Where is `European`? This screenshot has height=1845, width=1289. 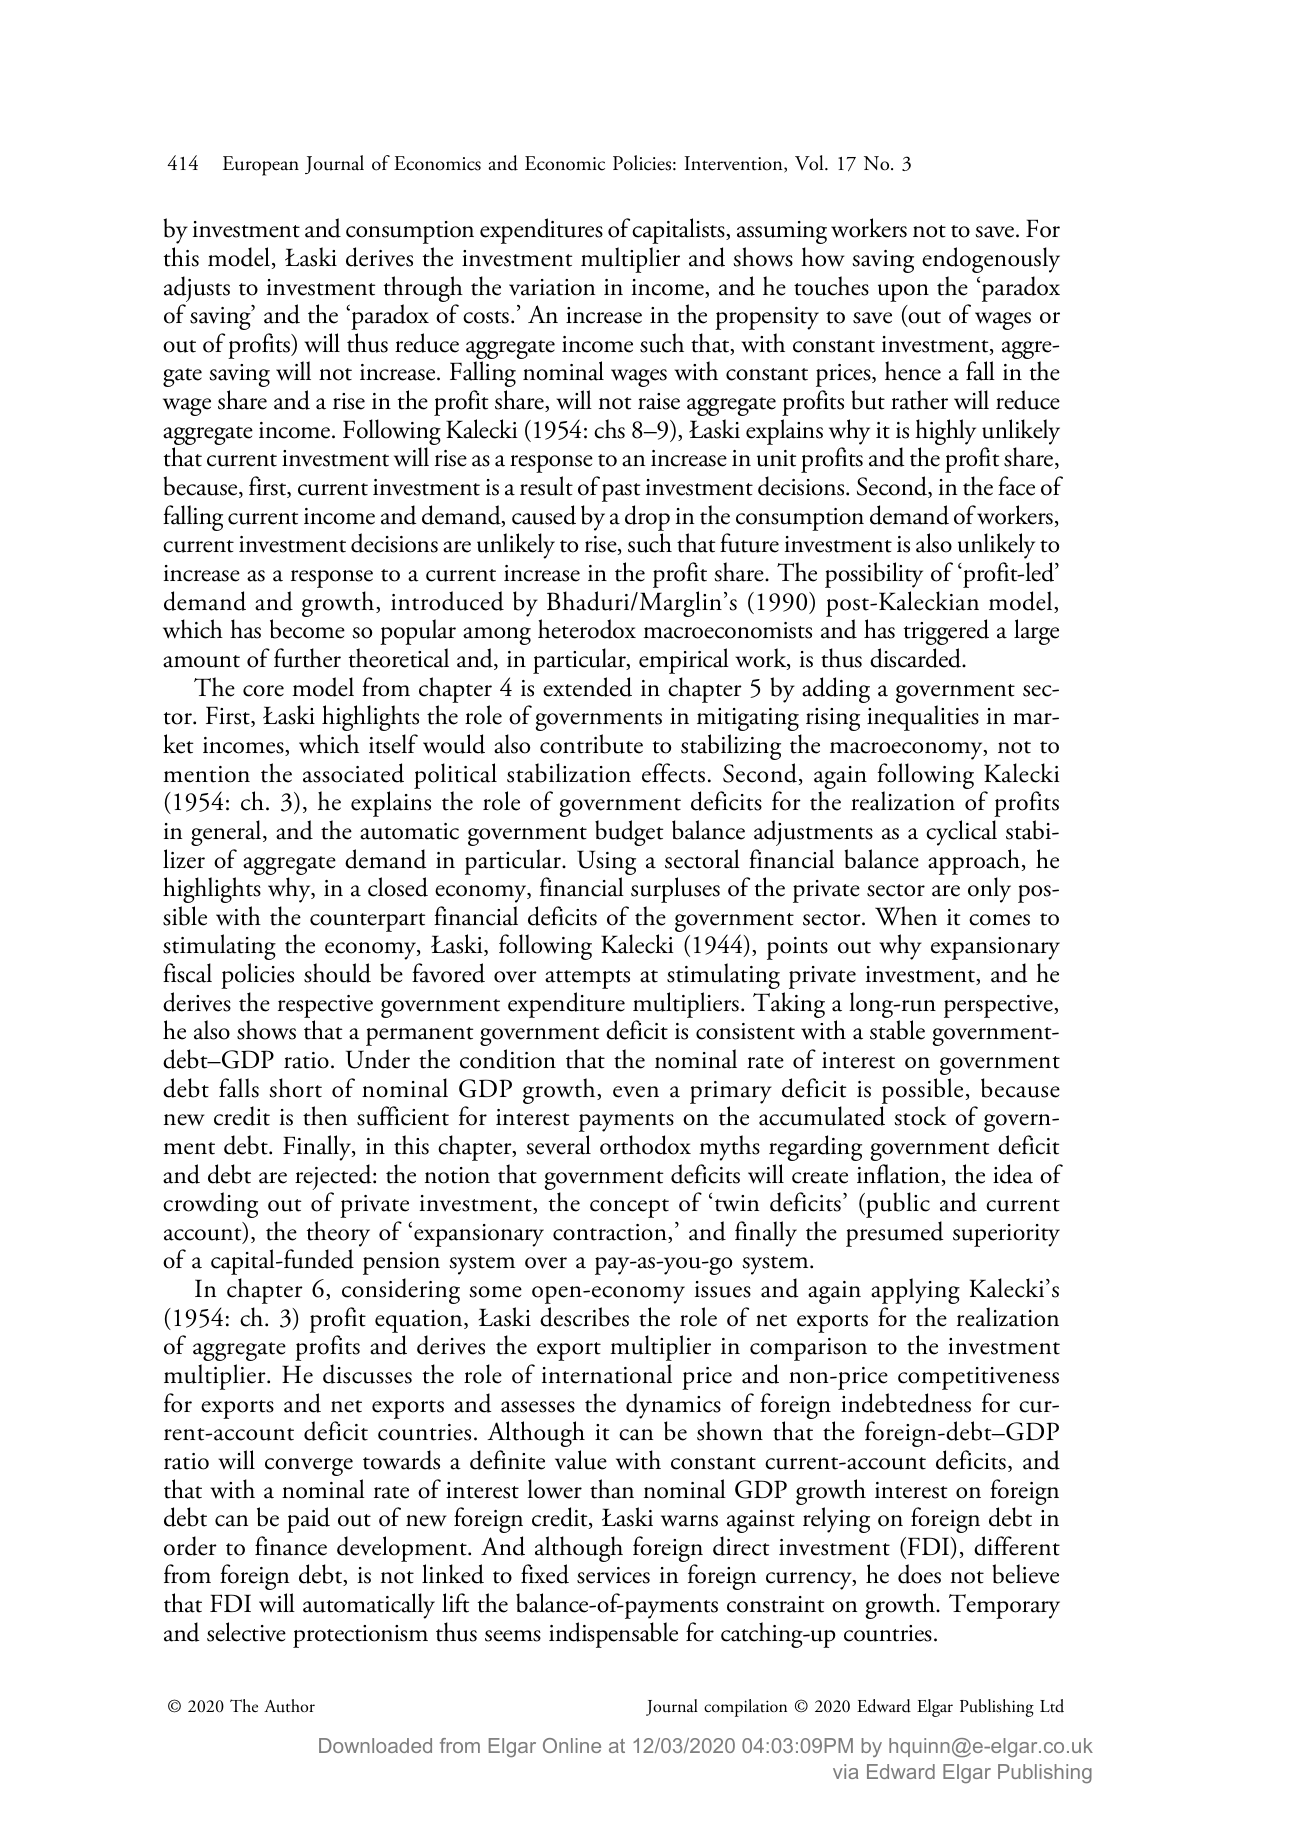
European is located at coordinates (261, 166).
